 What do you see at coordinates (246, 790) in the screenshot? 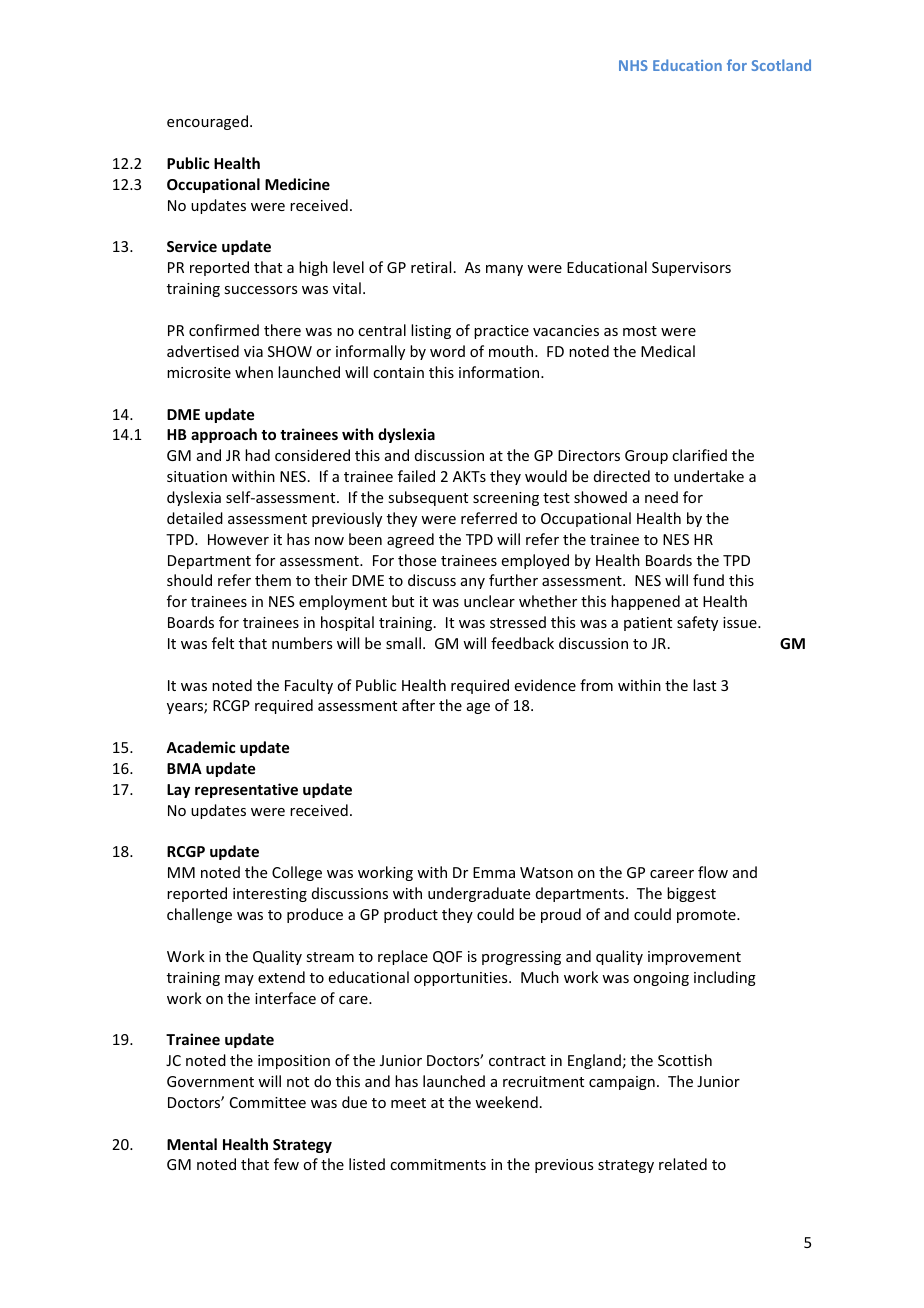
I see `representative` at bounding box center [246, 790].
